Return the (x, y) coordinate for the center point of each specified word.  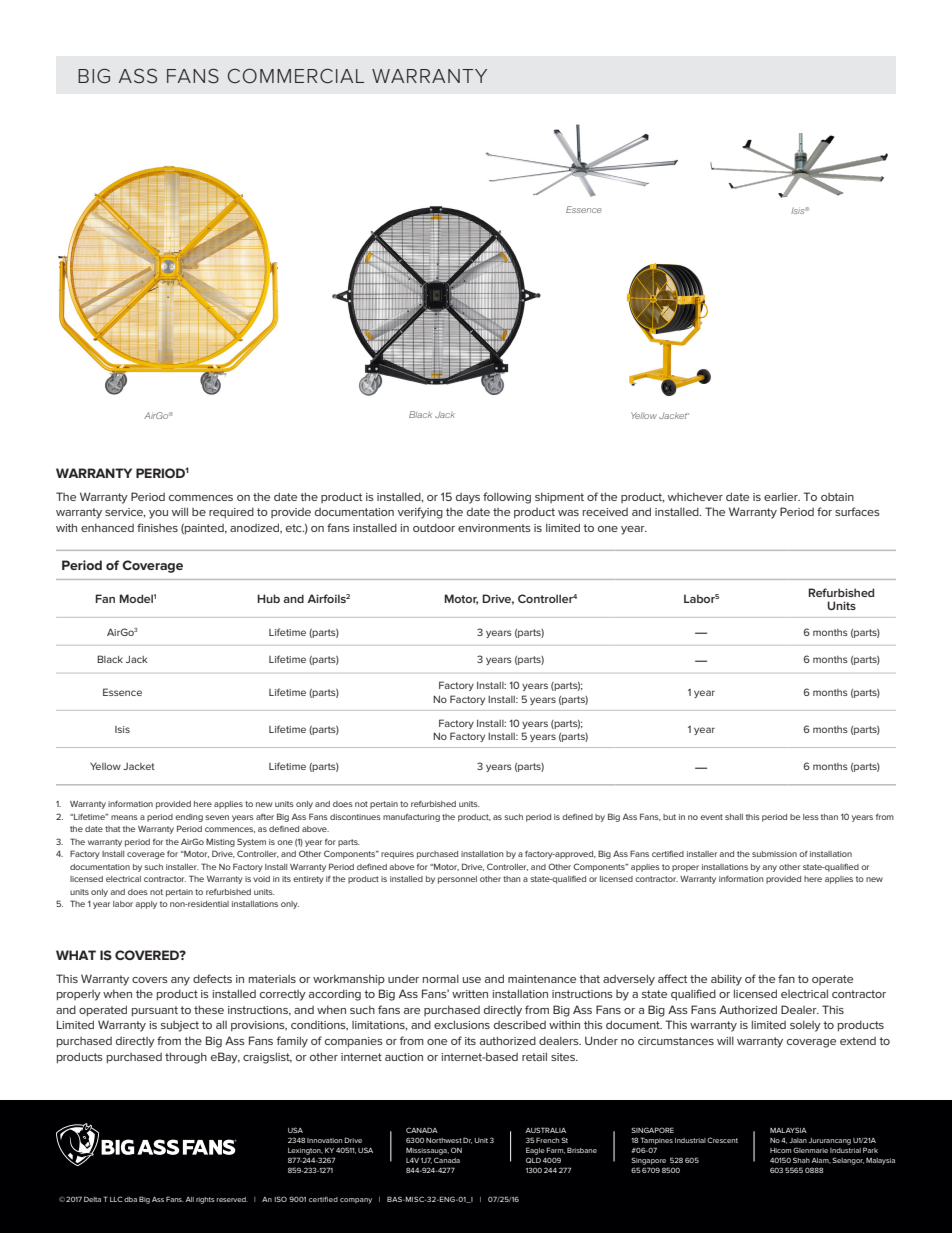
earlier (782, 496)
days (468, 498)
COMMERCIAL (296, 76)
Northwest (444, 1140)
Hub (268, 598)
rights (205, 1200)
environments (494, 528)
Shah (801, 1160)
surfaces (857, 511)
